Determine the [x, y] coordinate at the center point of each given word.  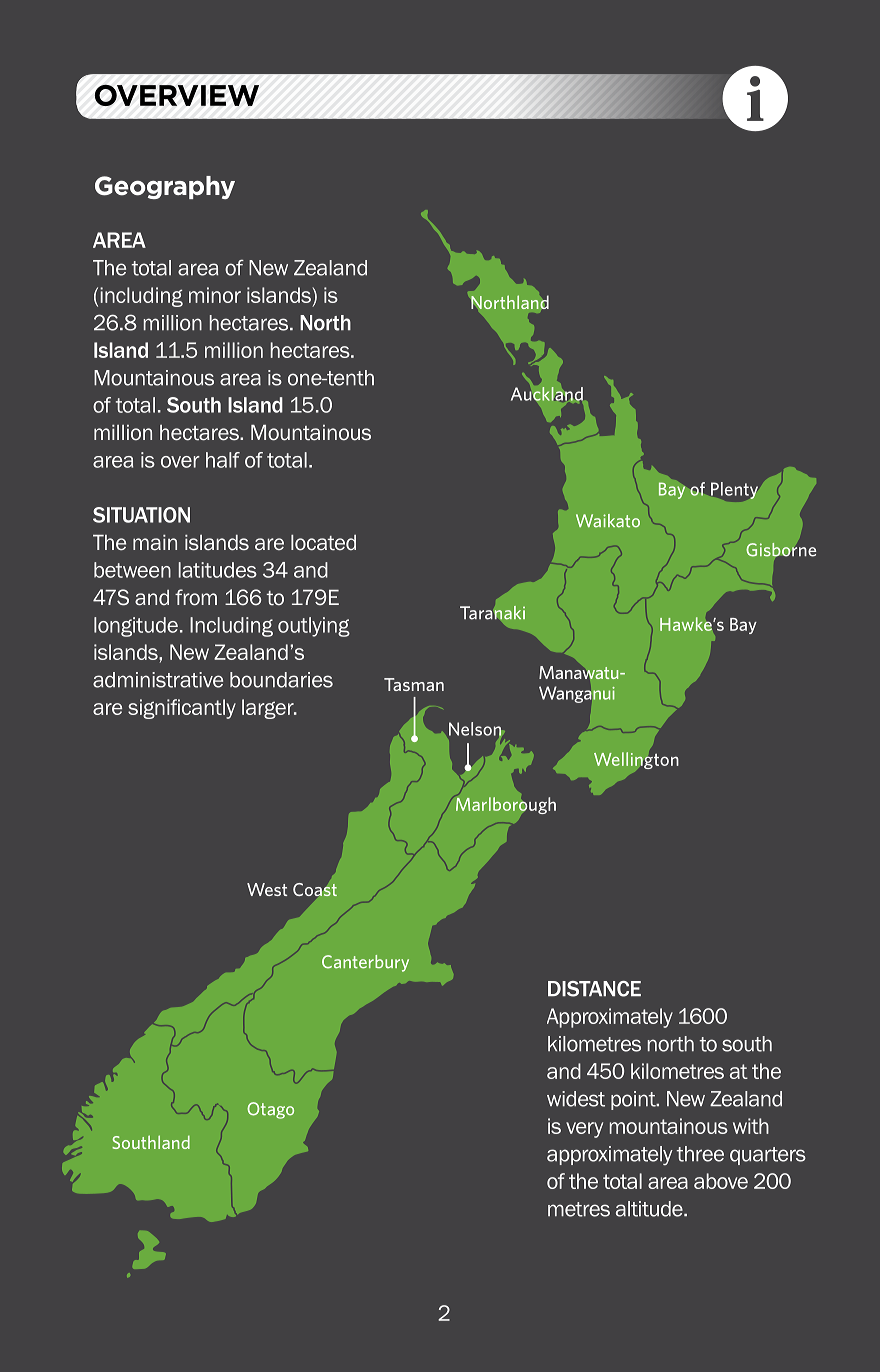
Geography [165, 187]
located [323, 543]
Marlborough [506, 805]
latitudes [218, 570]
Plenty [734, 490]
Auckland [547, 394]
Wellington [636, 760]
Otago [270, 1110]
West [267, 889]
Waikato [608, 521]
